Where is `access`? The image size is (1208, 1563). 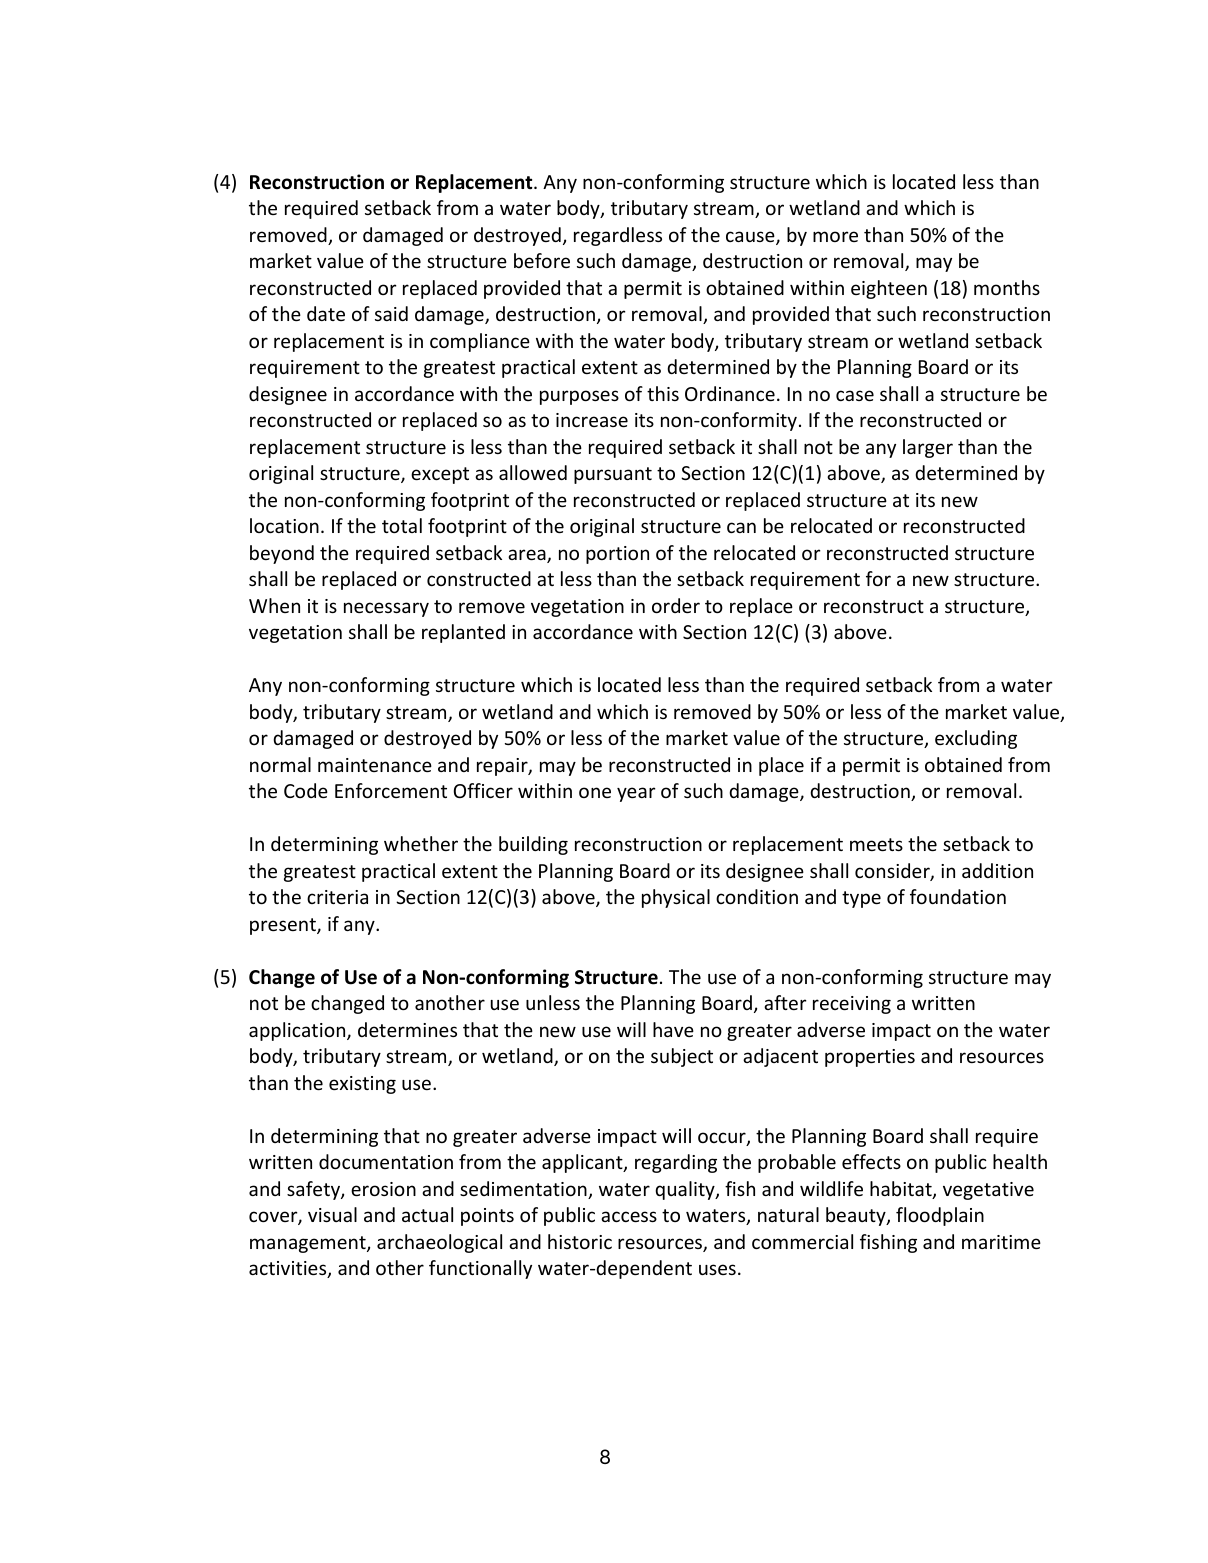
access is located at coordinates (629, 1216).
